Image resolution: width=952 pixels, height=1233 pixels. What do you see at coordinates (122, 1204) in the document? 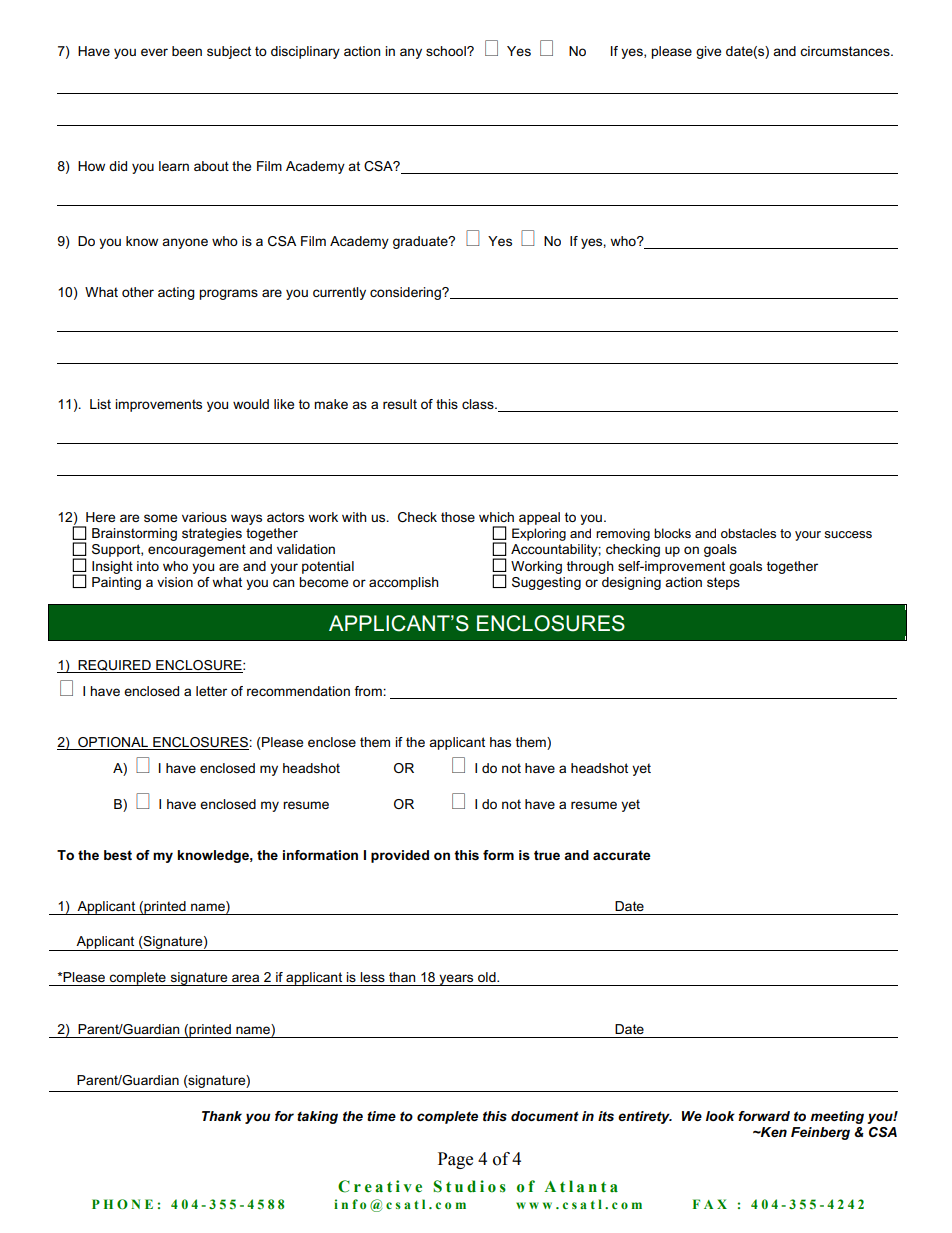
I see `PHONE` at bounding box center [122, 1204].
